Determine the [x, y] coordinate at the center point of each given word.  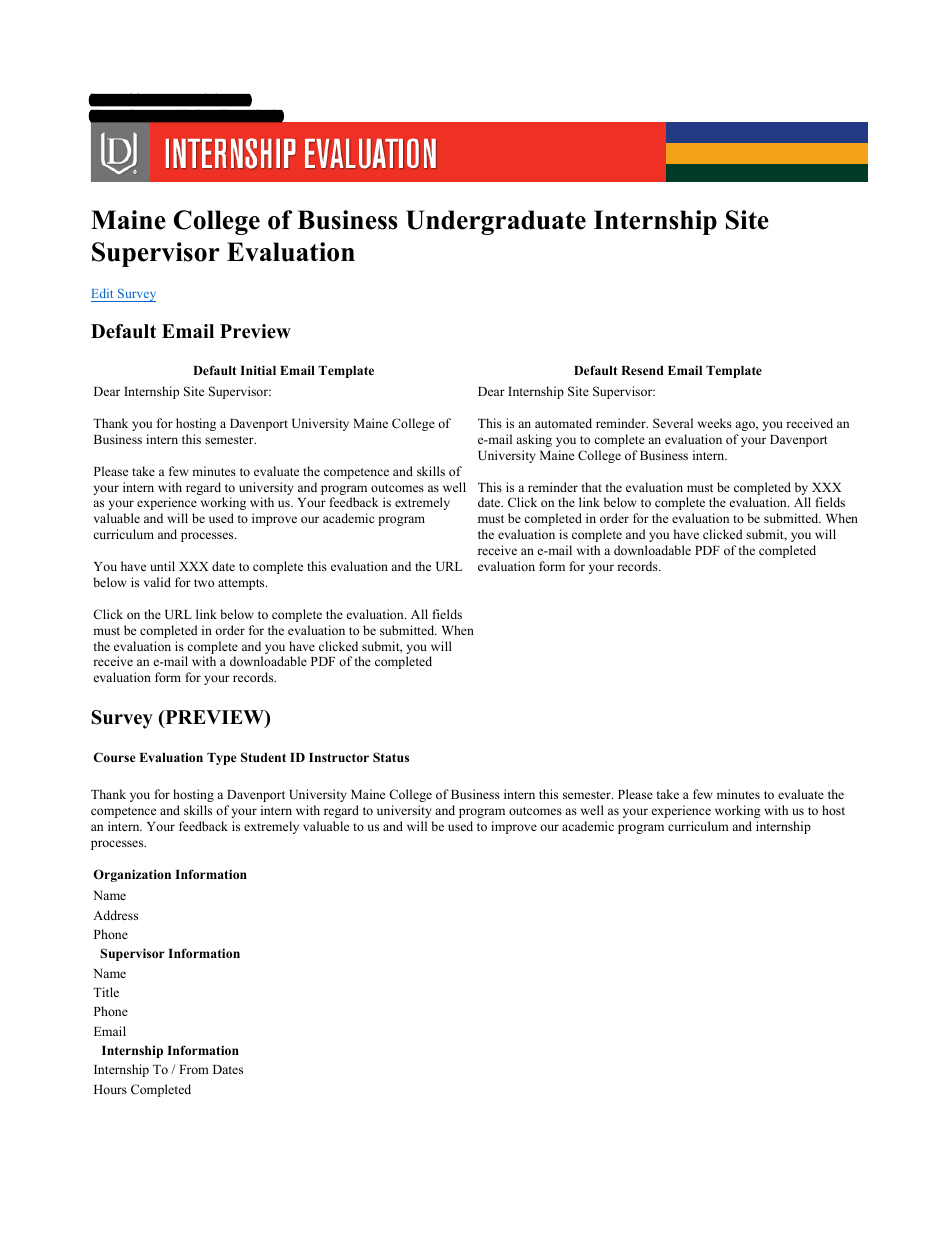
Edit [103, 295]
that [592, 487]
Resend [642, 370]
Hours [110, 1089]
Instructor [339, 757]
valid [157, 582]
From [194, 1069]
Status [391, 757]
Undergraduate [496, 222]
